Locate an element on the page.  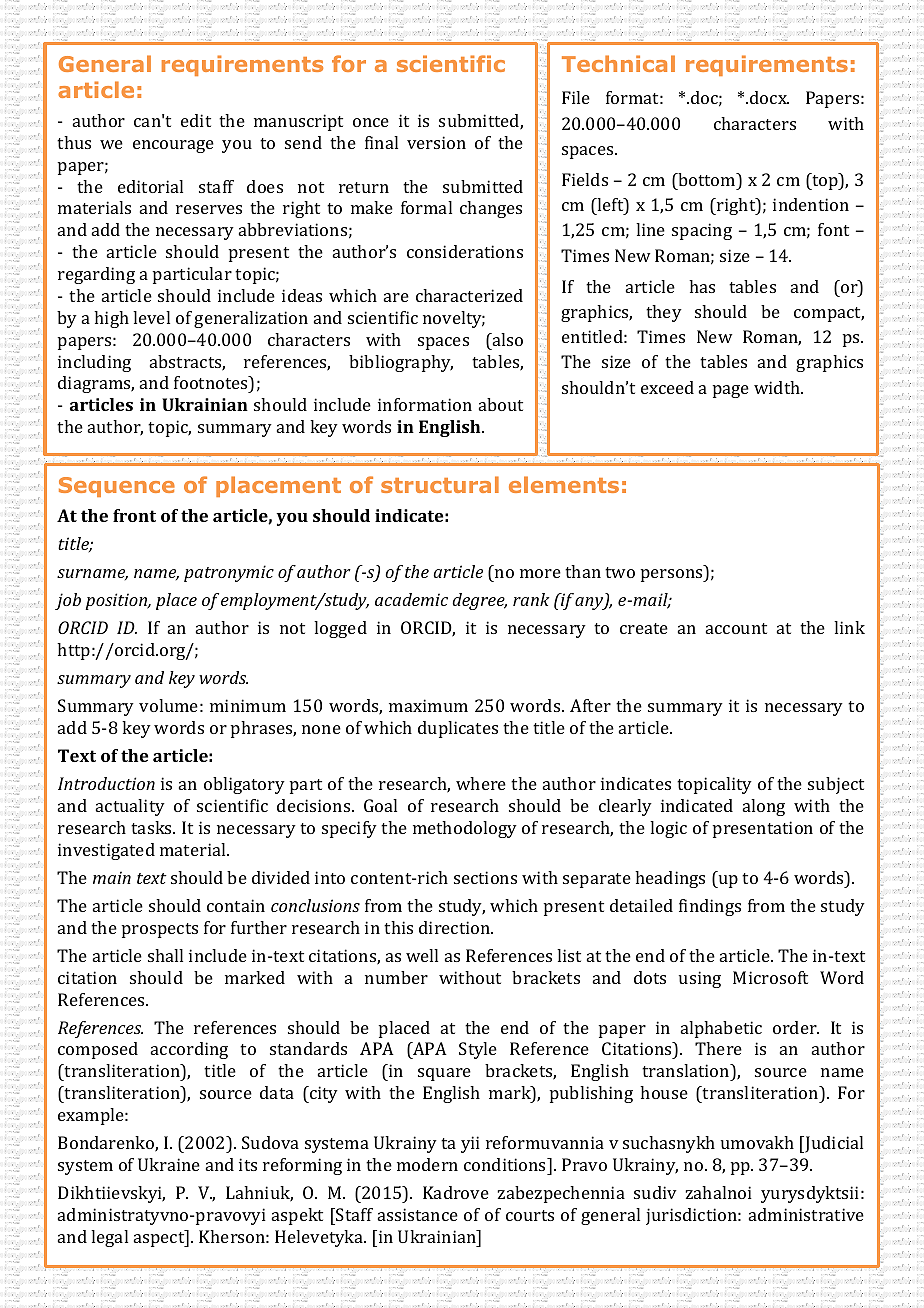
structural is located at coordinates (440, 484).
